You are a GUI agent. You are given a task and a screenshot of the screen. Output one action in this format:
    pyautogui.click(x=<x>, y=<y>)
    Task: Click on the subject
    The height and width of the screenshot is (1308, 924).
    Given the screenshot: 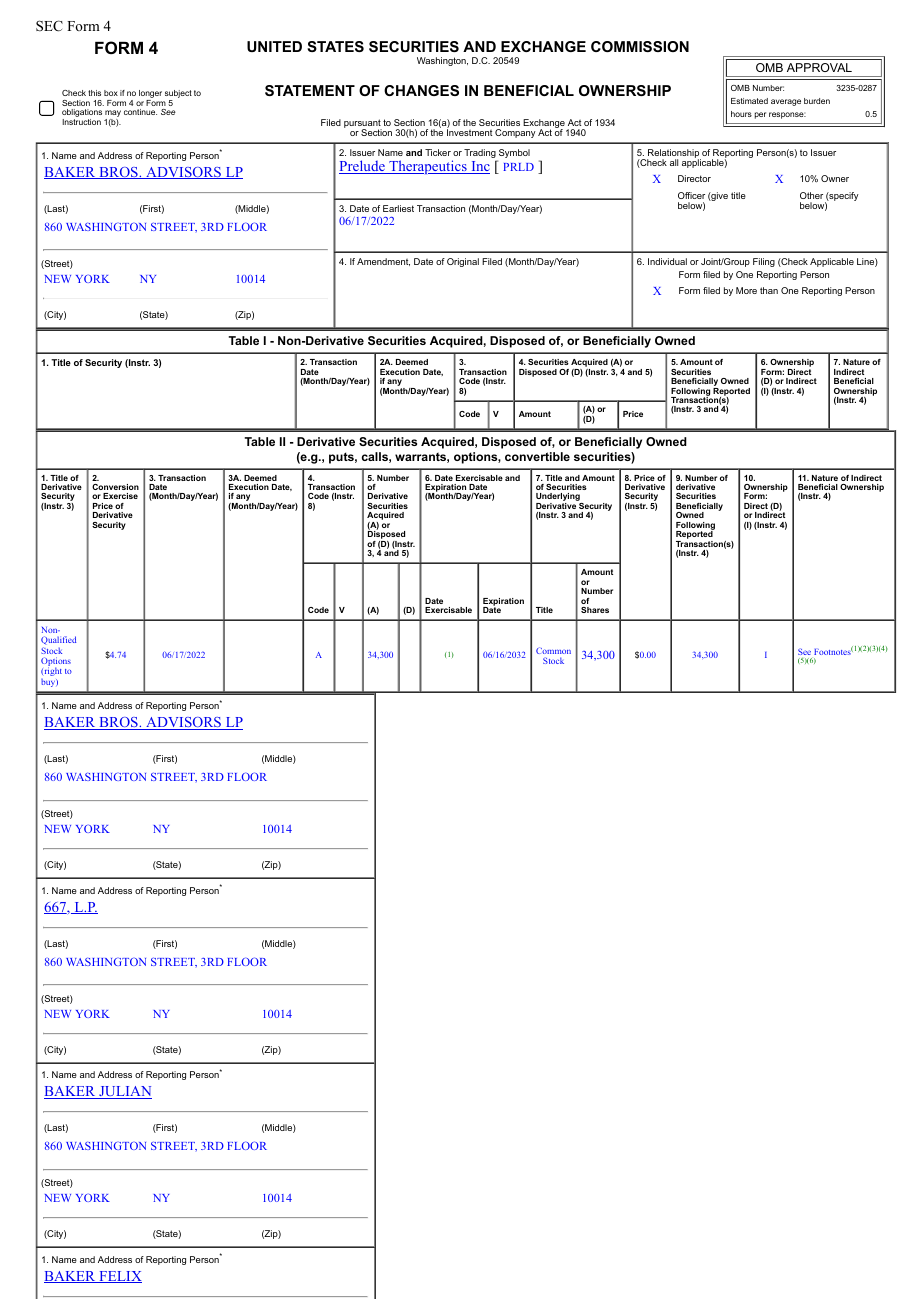 What is the action you would take?
    pyautogui.click(x=178, y=95)
